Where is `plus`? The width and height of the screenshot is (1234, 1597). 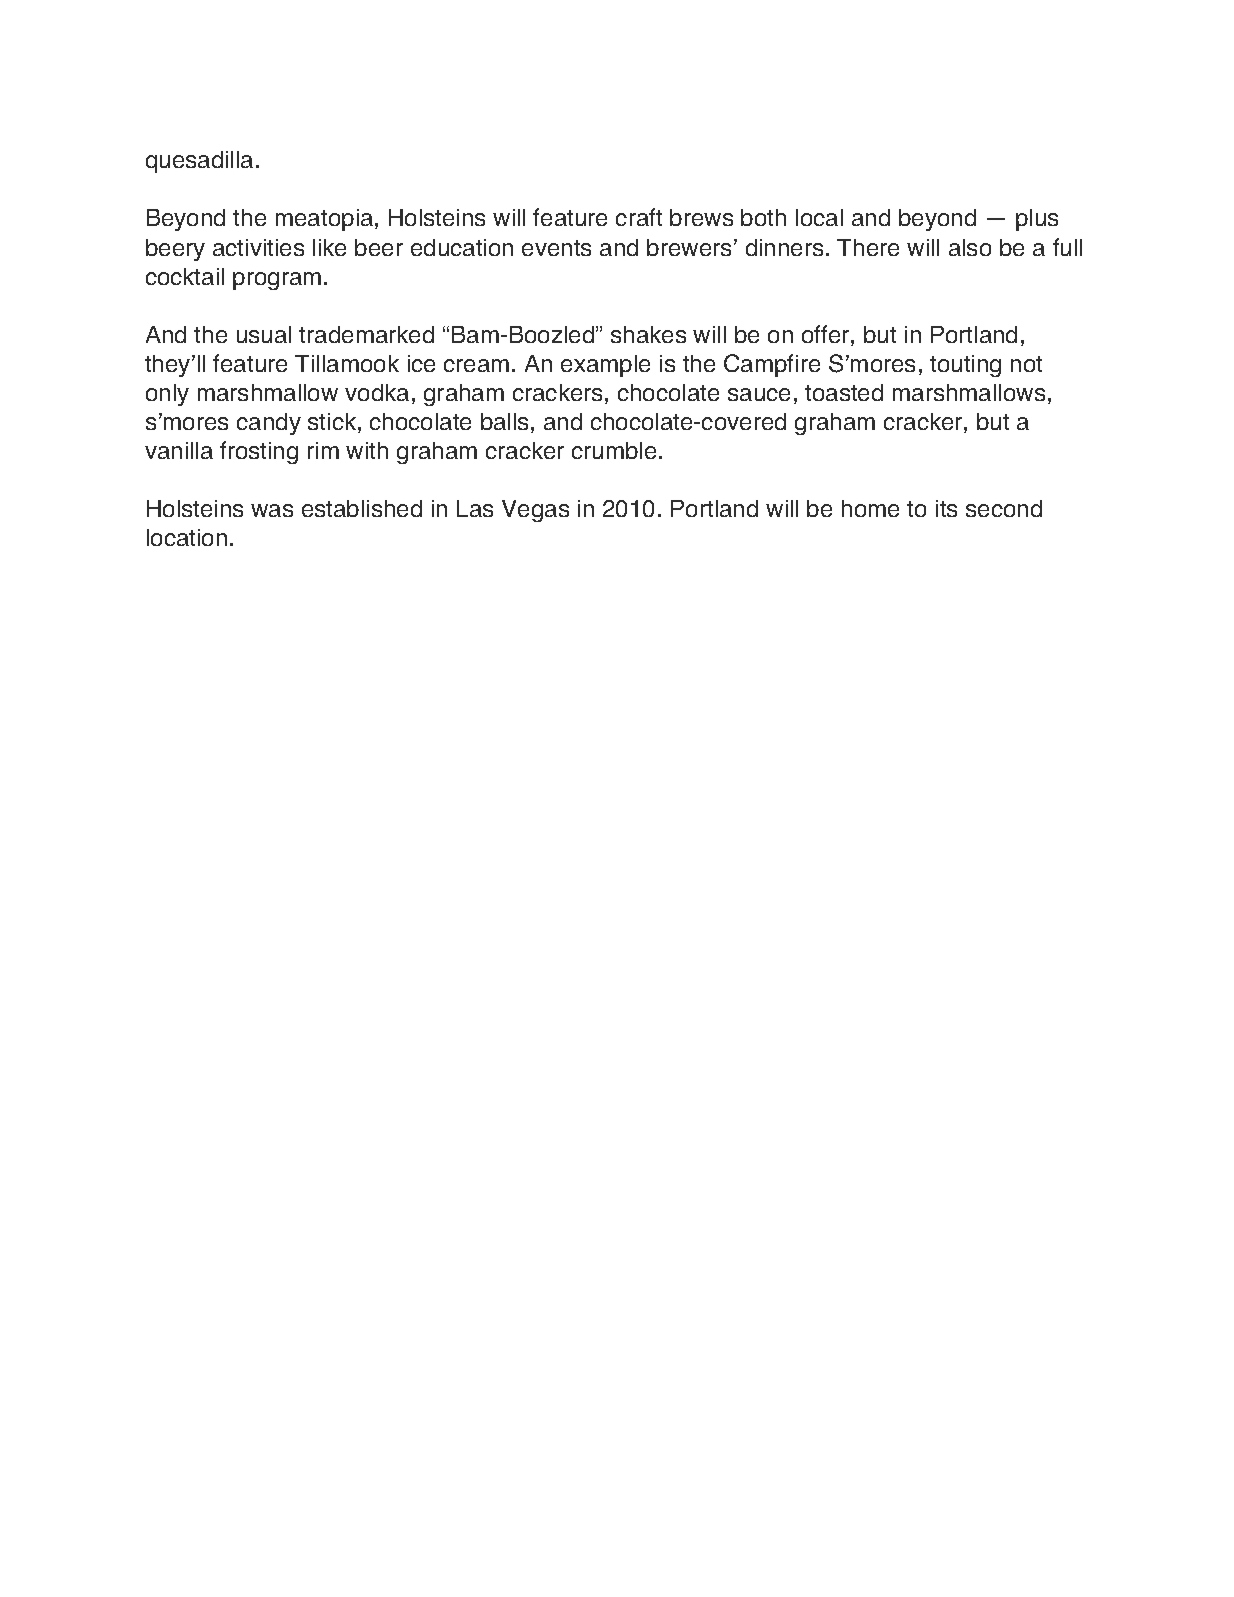
plus is located at coordinates (1037, 220).
